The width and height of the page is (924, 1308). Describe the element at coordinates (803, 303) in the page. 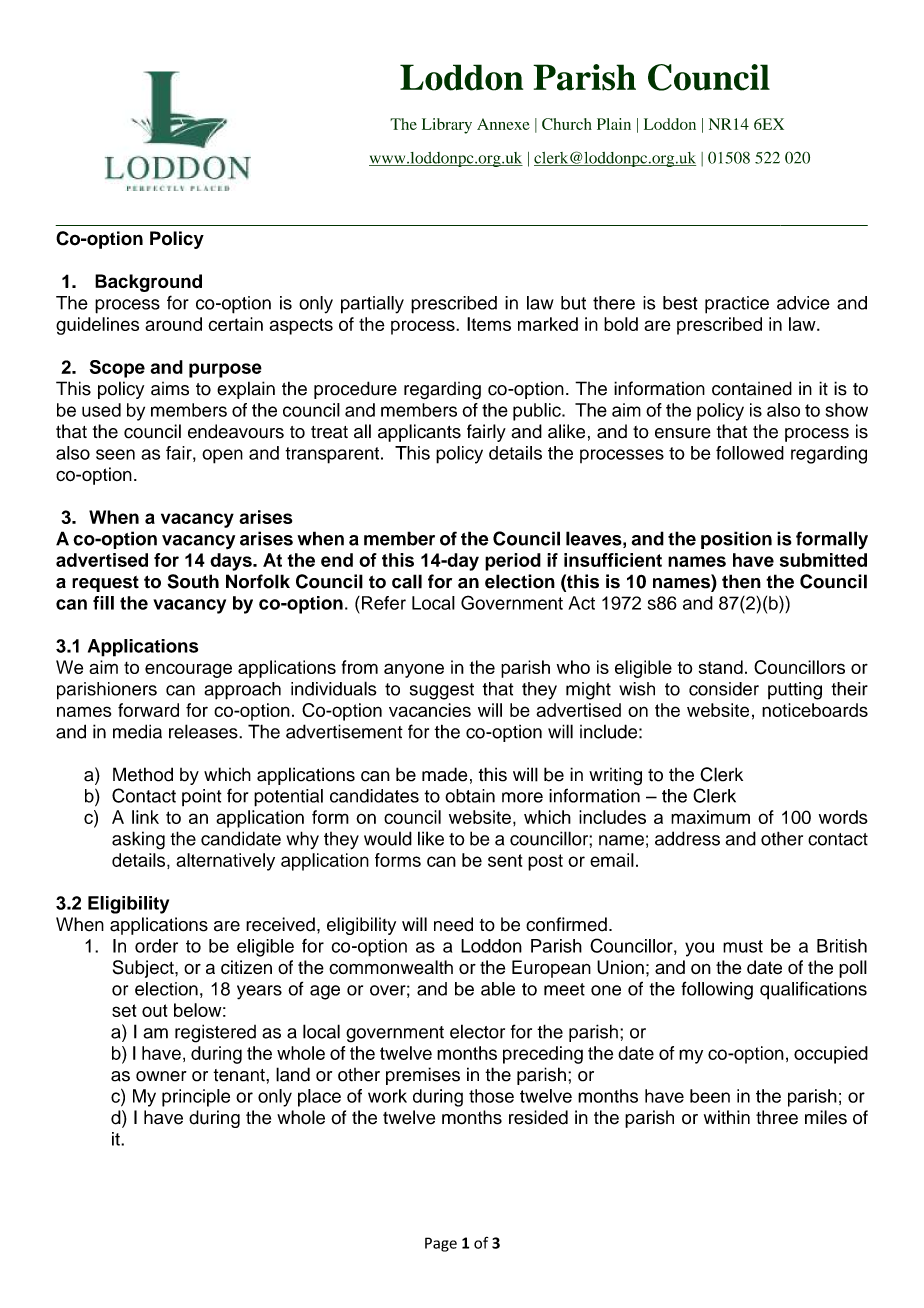

I see `advice` at that location.
